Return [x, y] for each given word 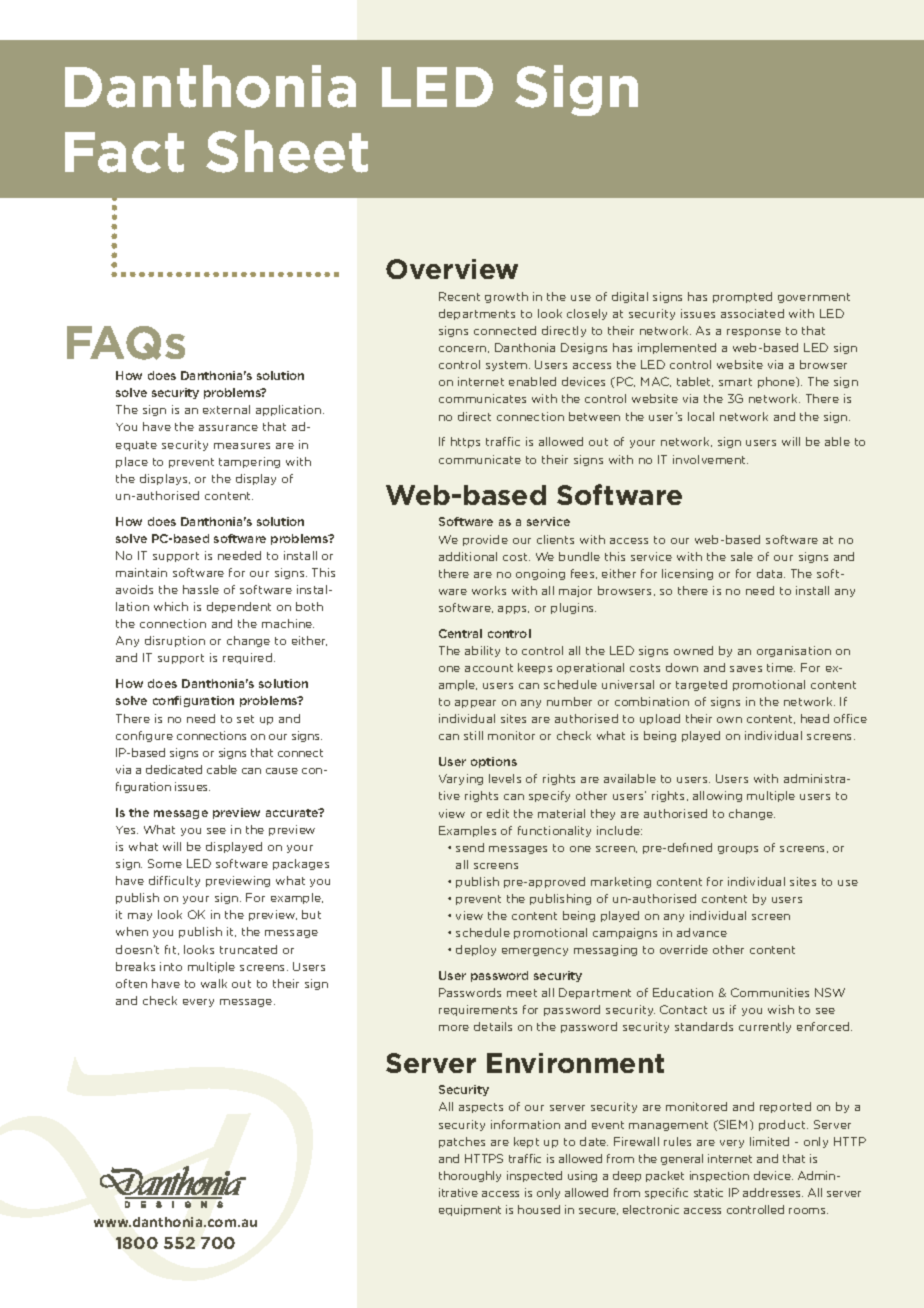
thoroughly [470, 1176]
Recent [459, 296]
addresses [773, 1192]
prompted [742, 297]
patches [462, 1142]
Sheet [287, 151]
